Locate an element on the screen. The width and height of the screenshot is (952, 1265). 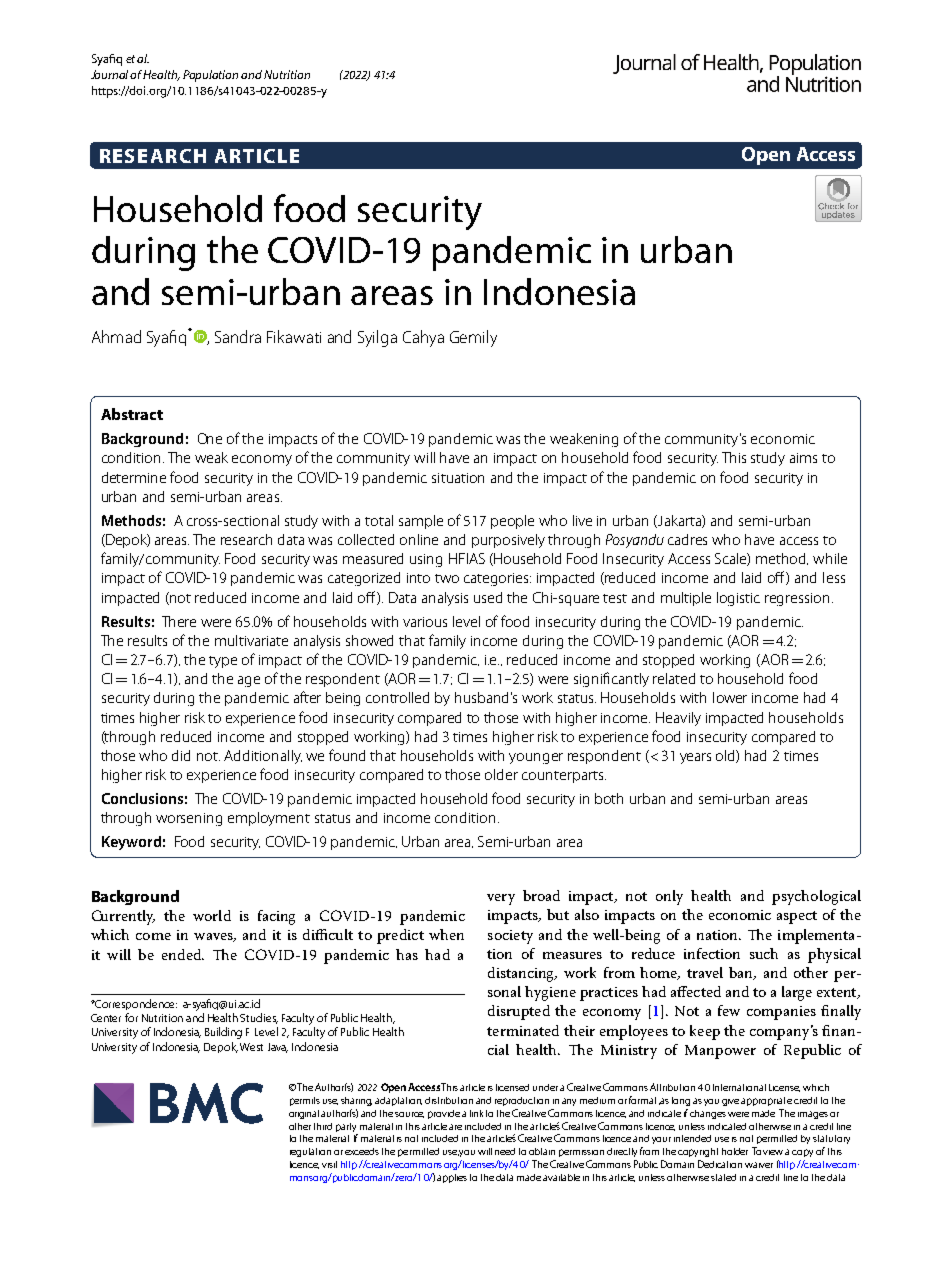
Journal is located at coordinates (111, 74).
